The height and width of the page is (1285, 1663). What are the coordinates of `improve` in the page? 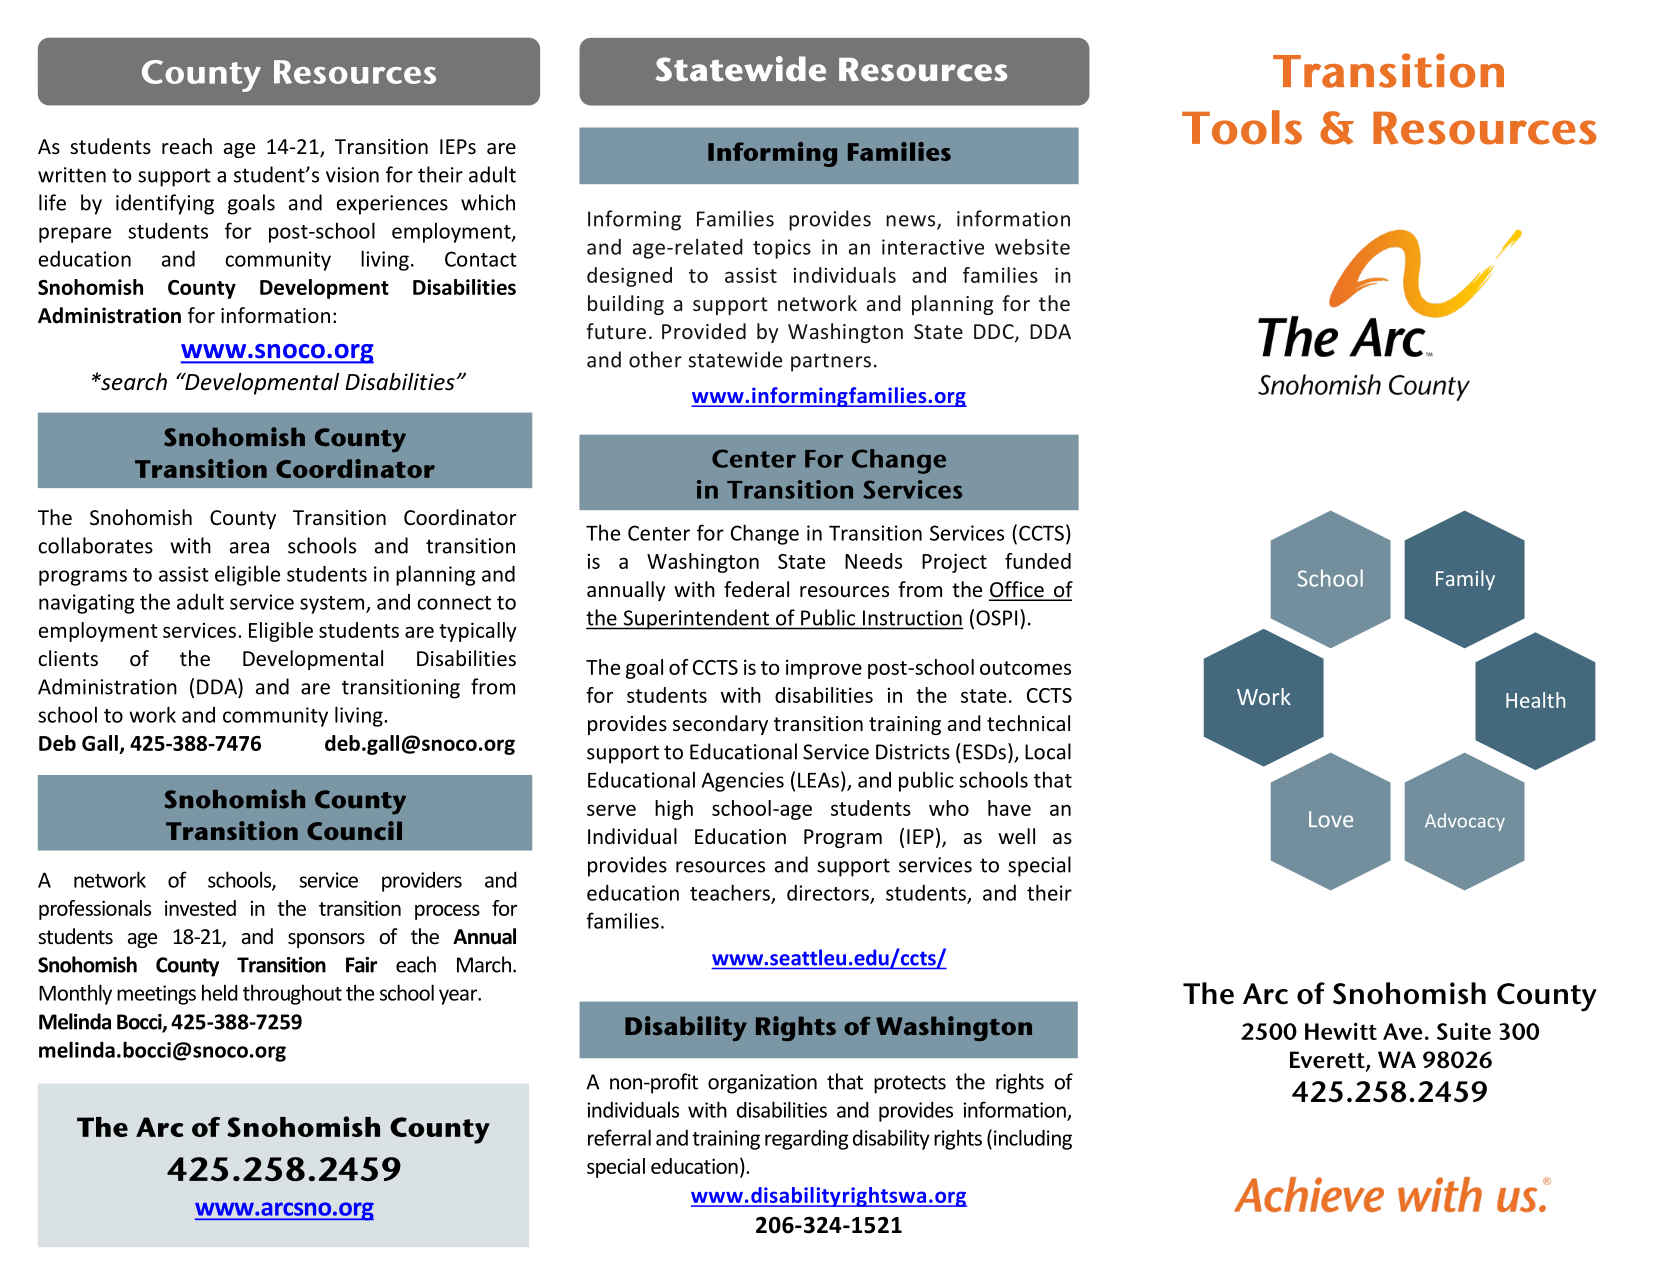 It's located at (824, 669).
